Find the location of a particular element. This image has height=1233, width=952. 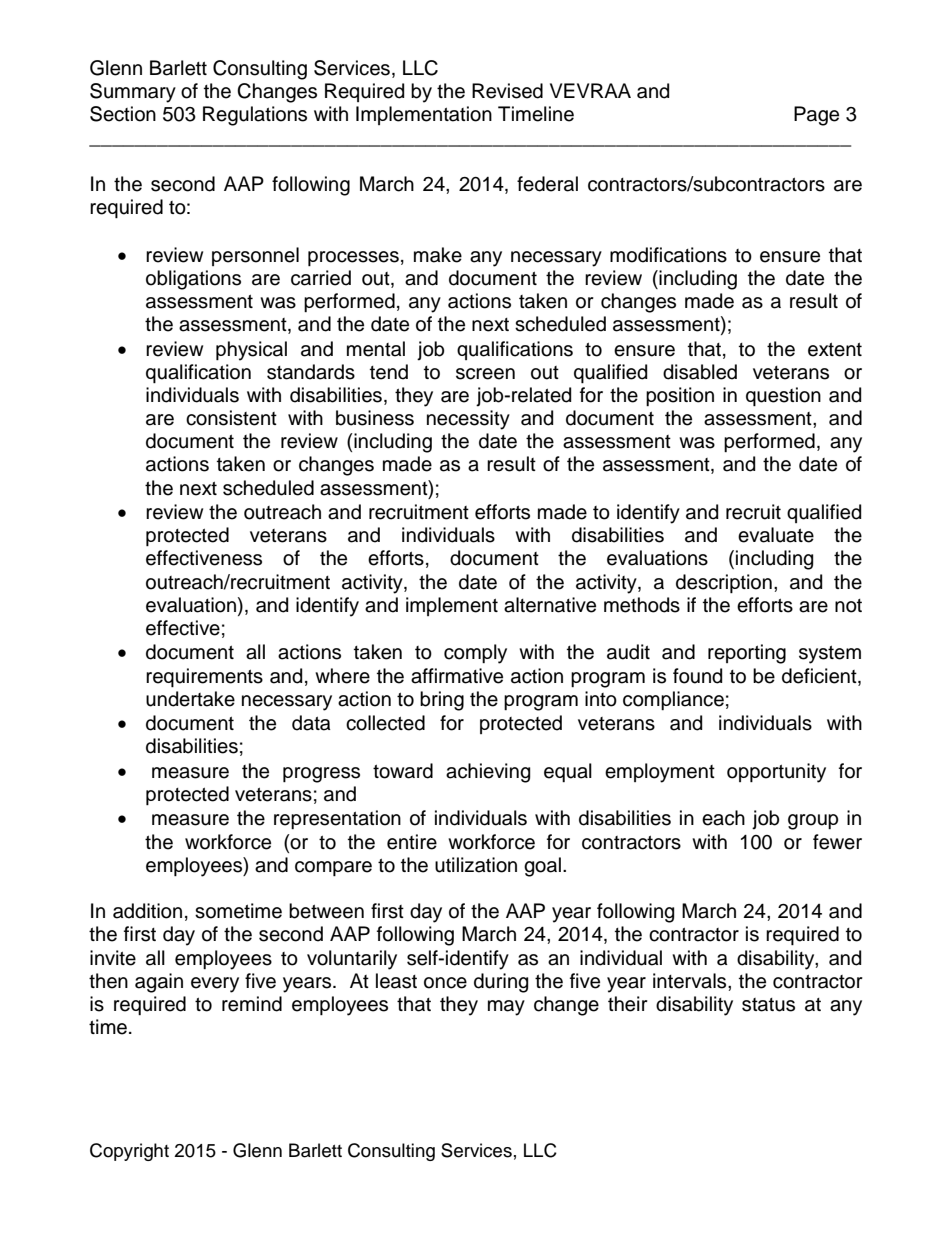

achieving is located at coordinates (488, 773).
